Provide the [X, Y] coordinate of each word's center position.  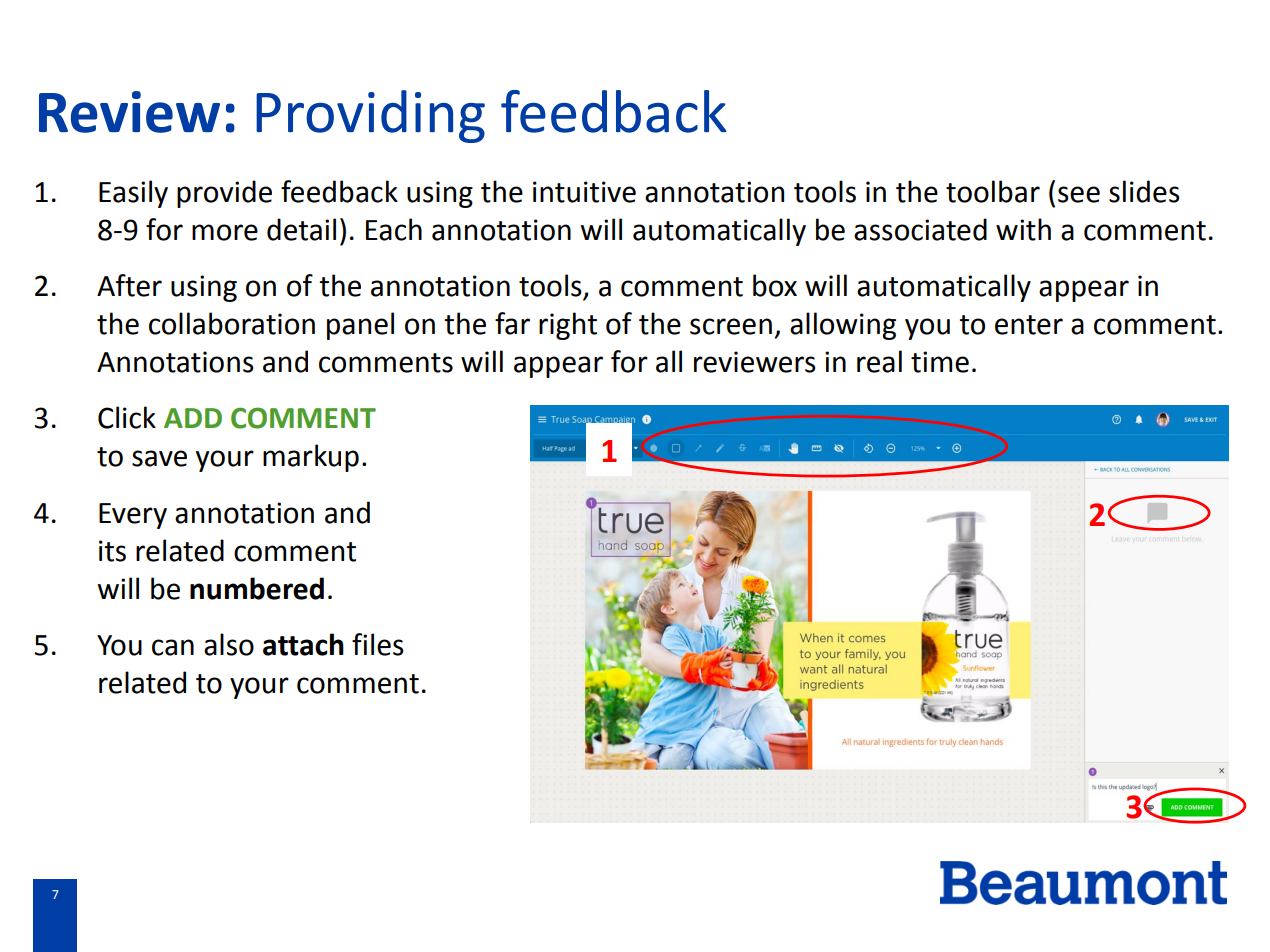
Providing [370, 116]
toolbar [993, 191]
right [568, 326]
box [775, 285]
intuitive [584, 192]
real [879, 361]
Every [133, 516]
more [225, 232]
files [378, 644]
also [229, 644]
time [940, 362]
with [1023, 229]
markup [311, 458]
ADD [193, 418]
